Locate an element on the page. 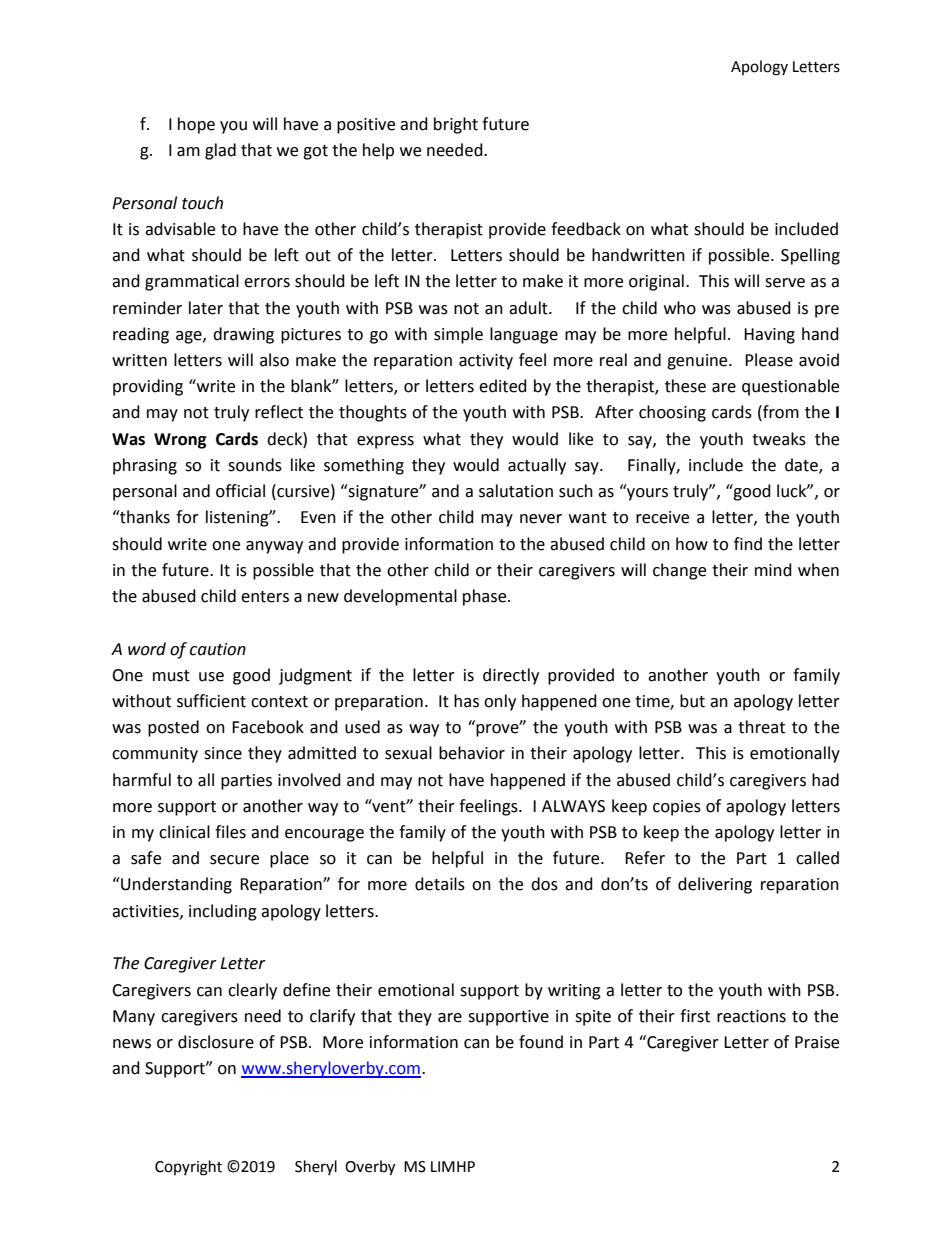 The width and height of the document is (952, 1233). glad is located at coordinates (220, 151).
